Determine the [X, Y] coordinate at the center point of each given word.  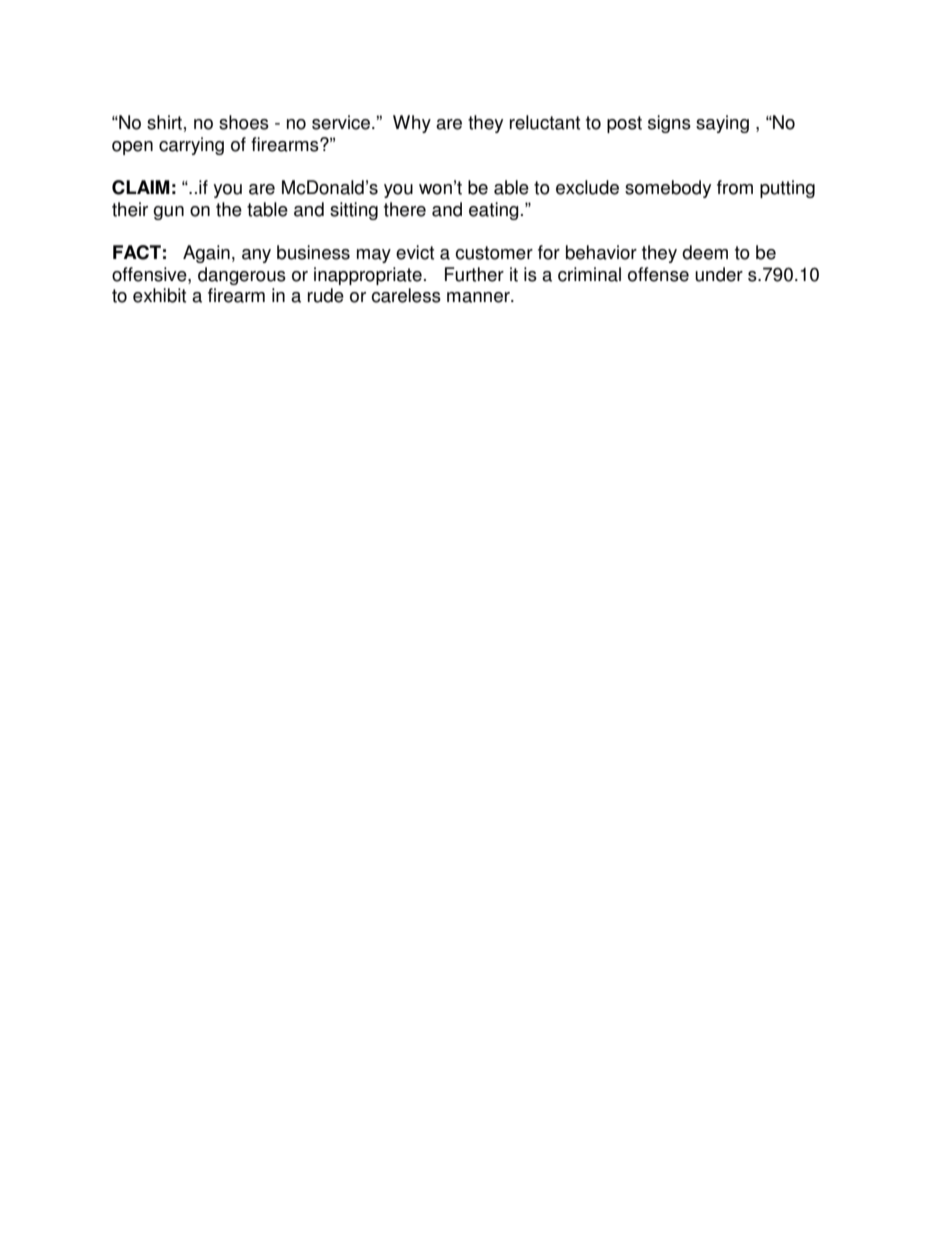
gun [168, 213]
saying [722, 124]
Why [412, 124]
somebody [668, 189]
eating [494, 211]
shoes [244, 122]
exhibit [159, 295]
